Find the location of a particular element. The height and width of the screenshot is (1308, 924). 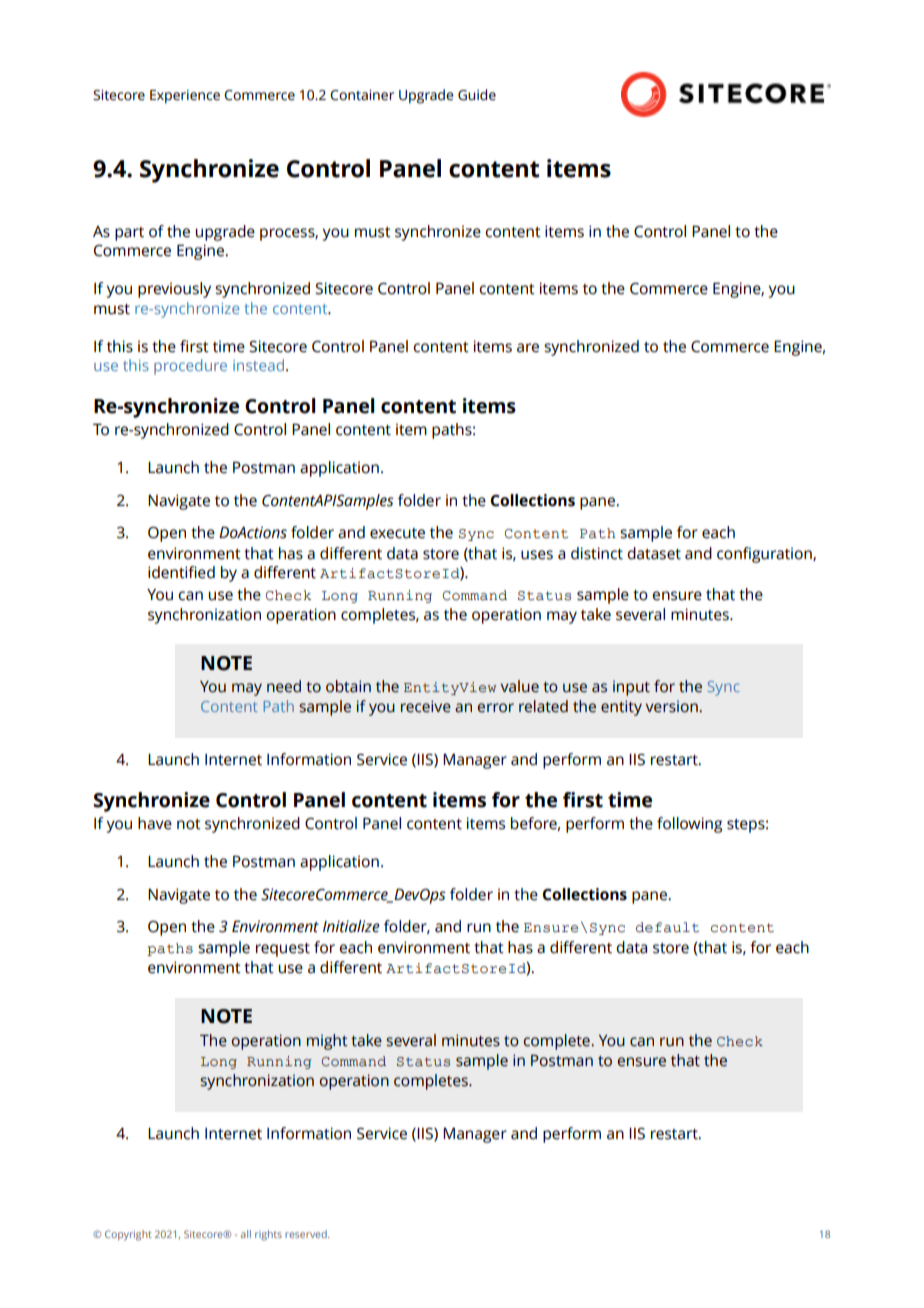

receive is located at coordinates (426, 706).
